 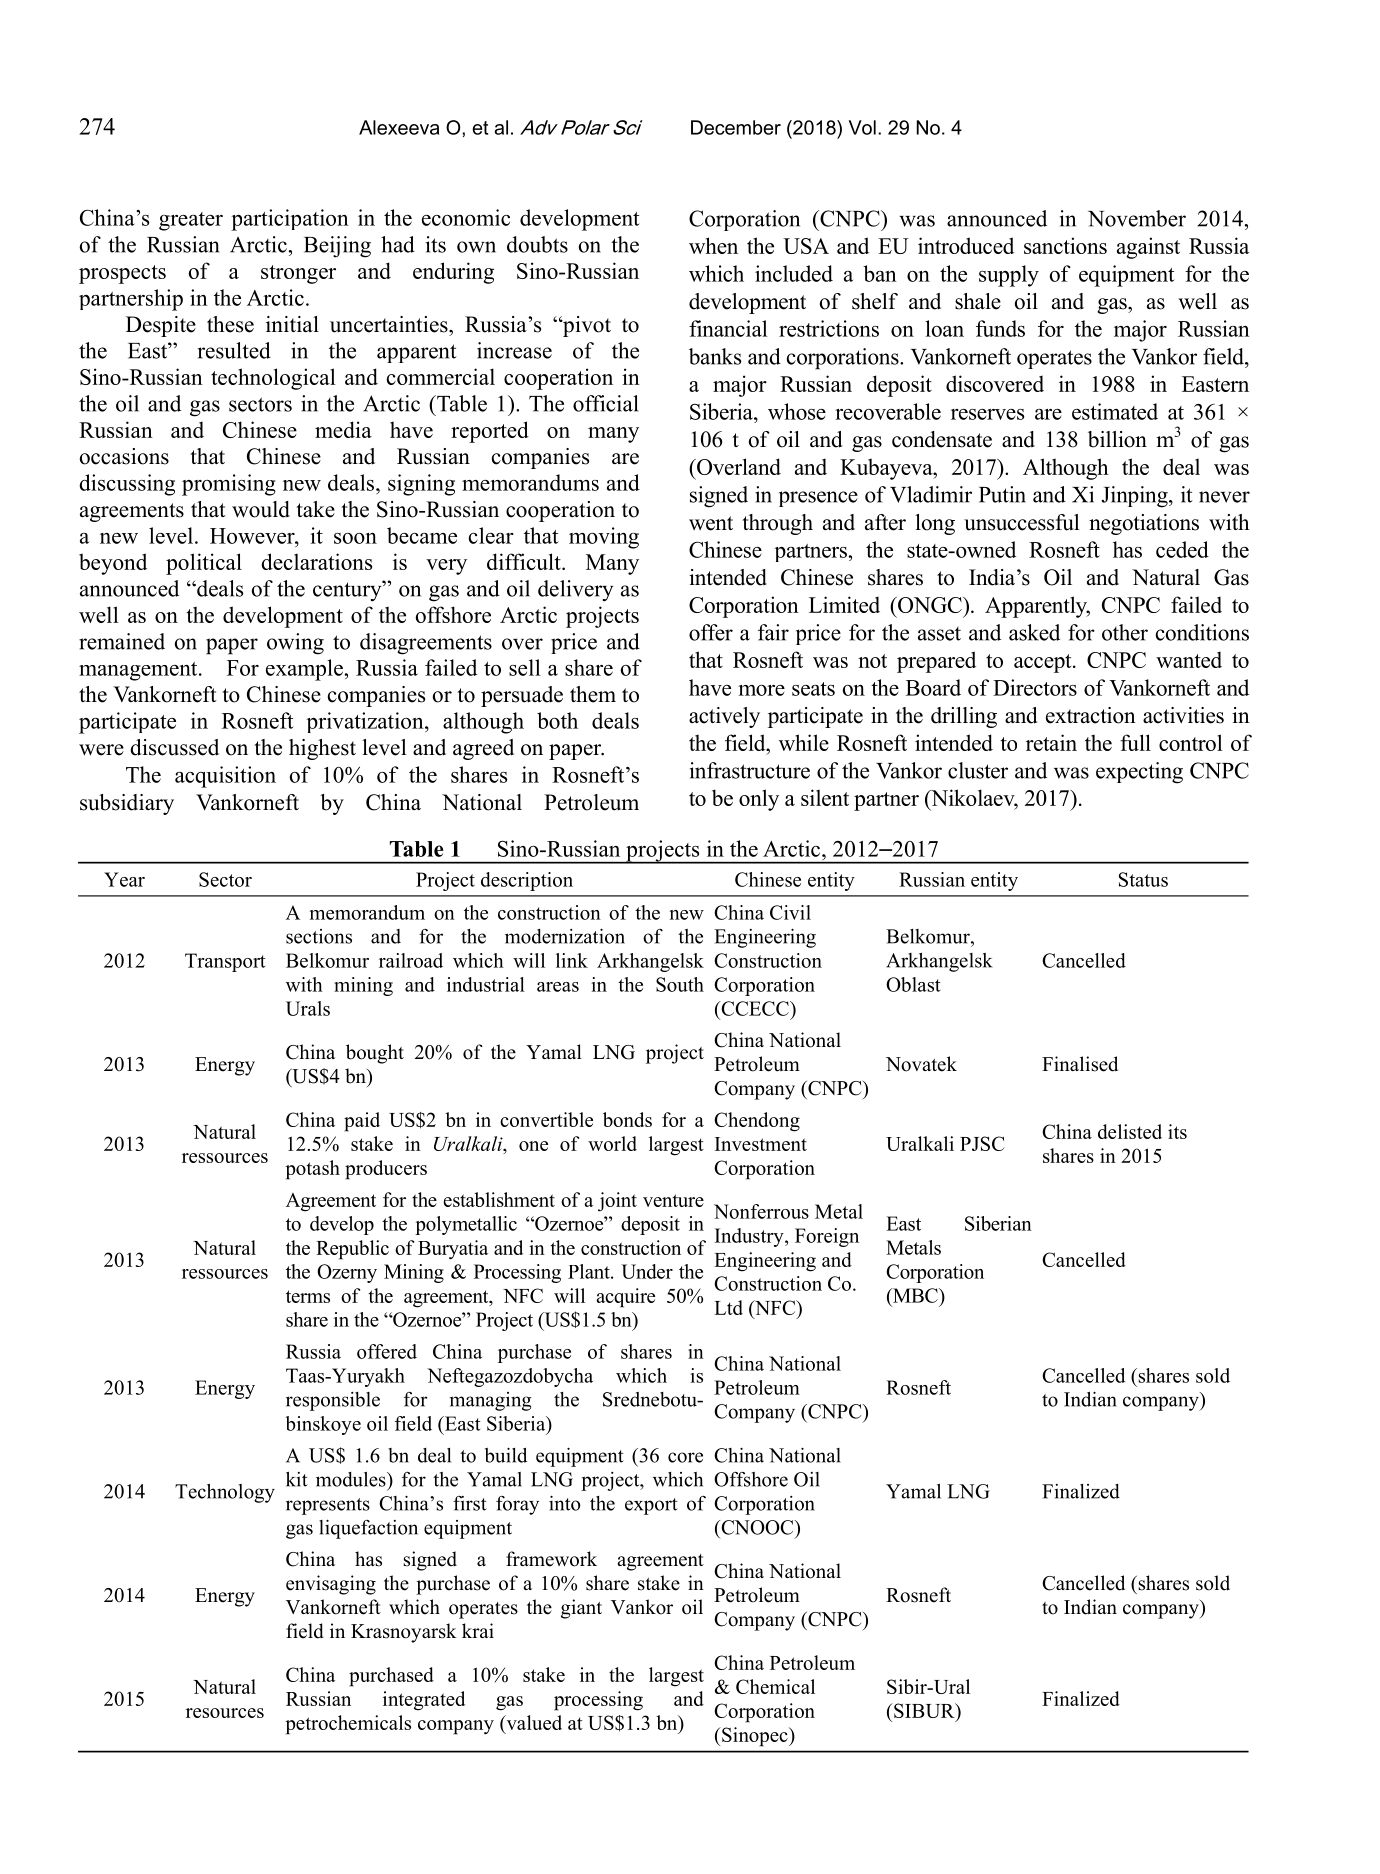 I want to click on Status, so click(x=1143, y=879).
